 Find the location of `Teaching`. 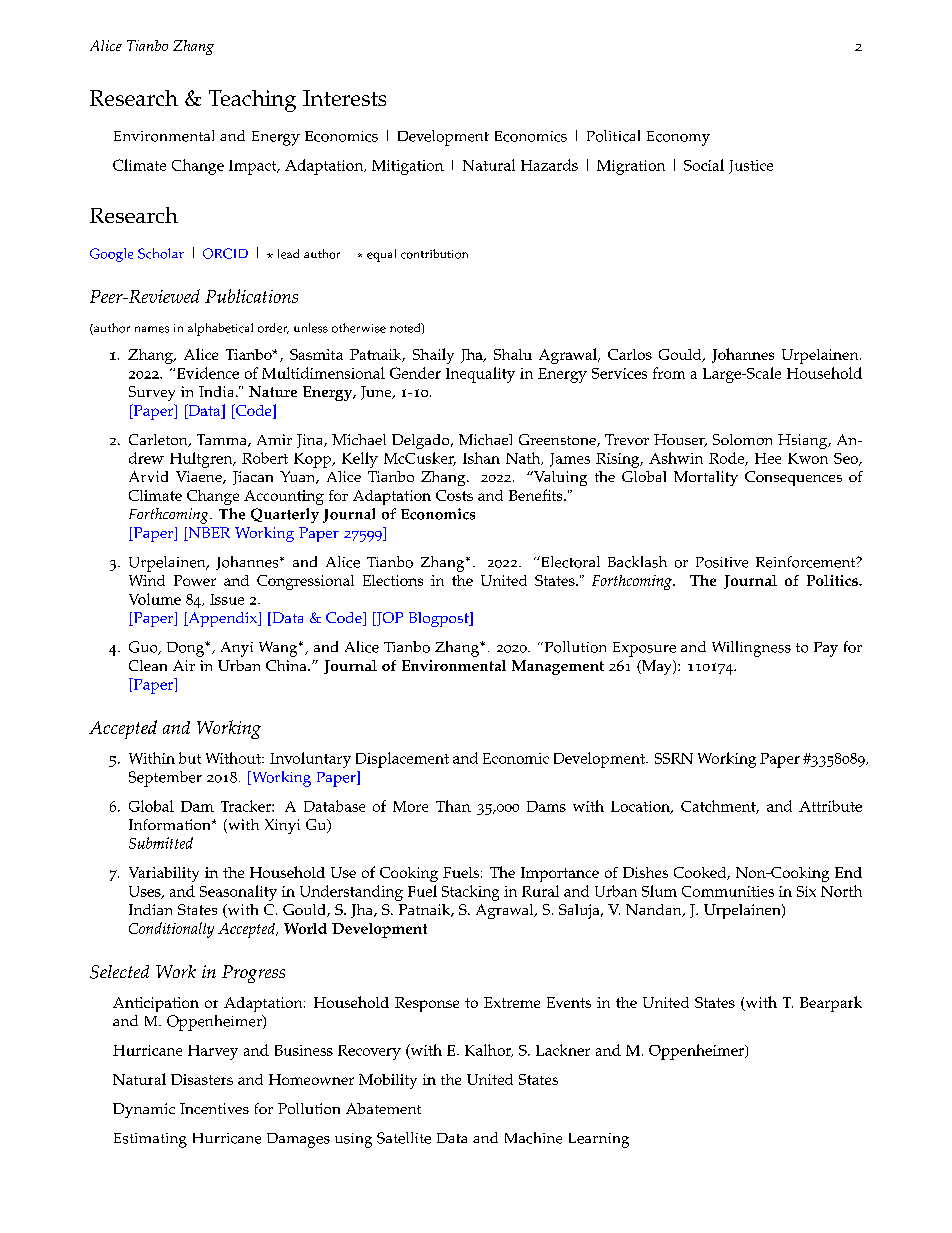

Teaching is located at coordinates (252, 101).
